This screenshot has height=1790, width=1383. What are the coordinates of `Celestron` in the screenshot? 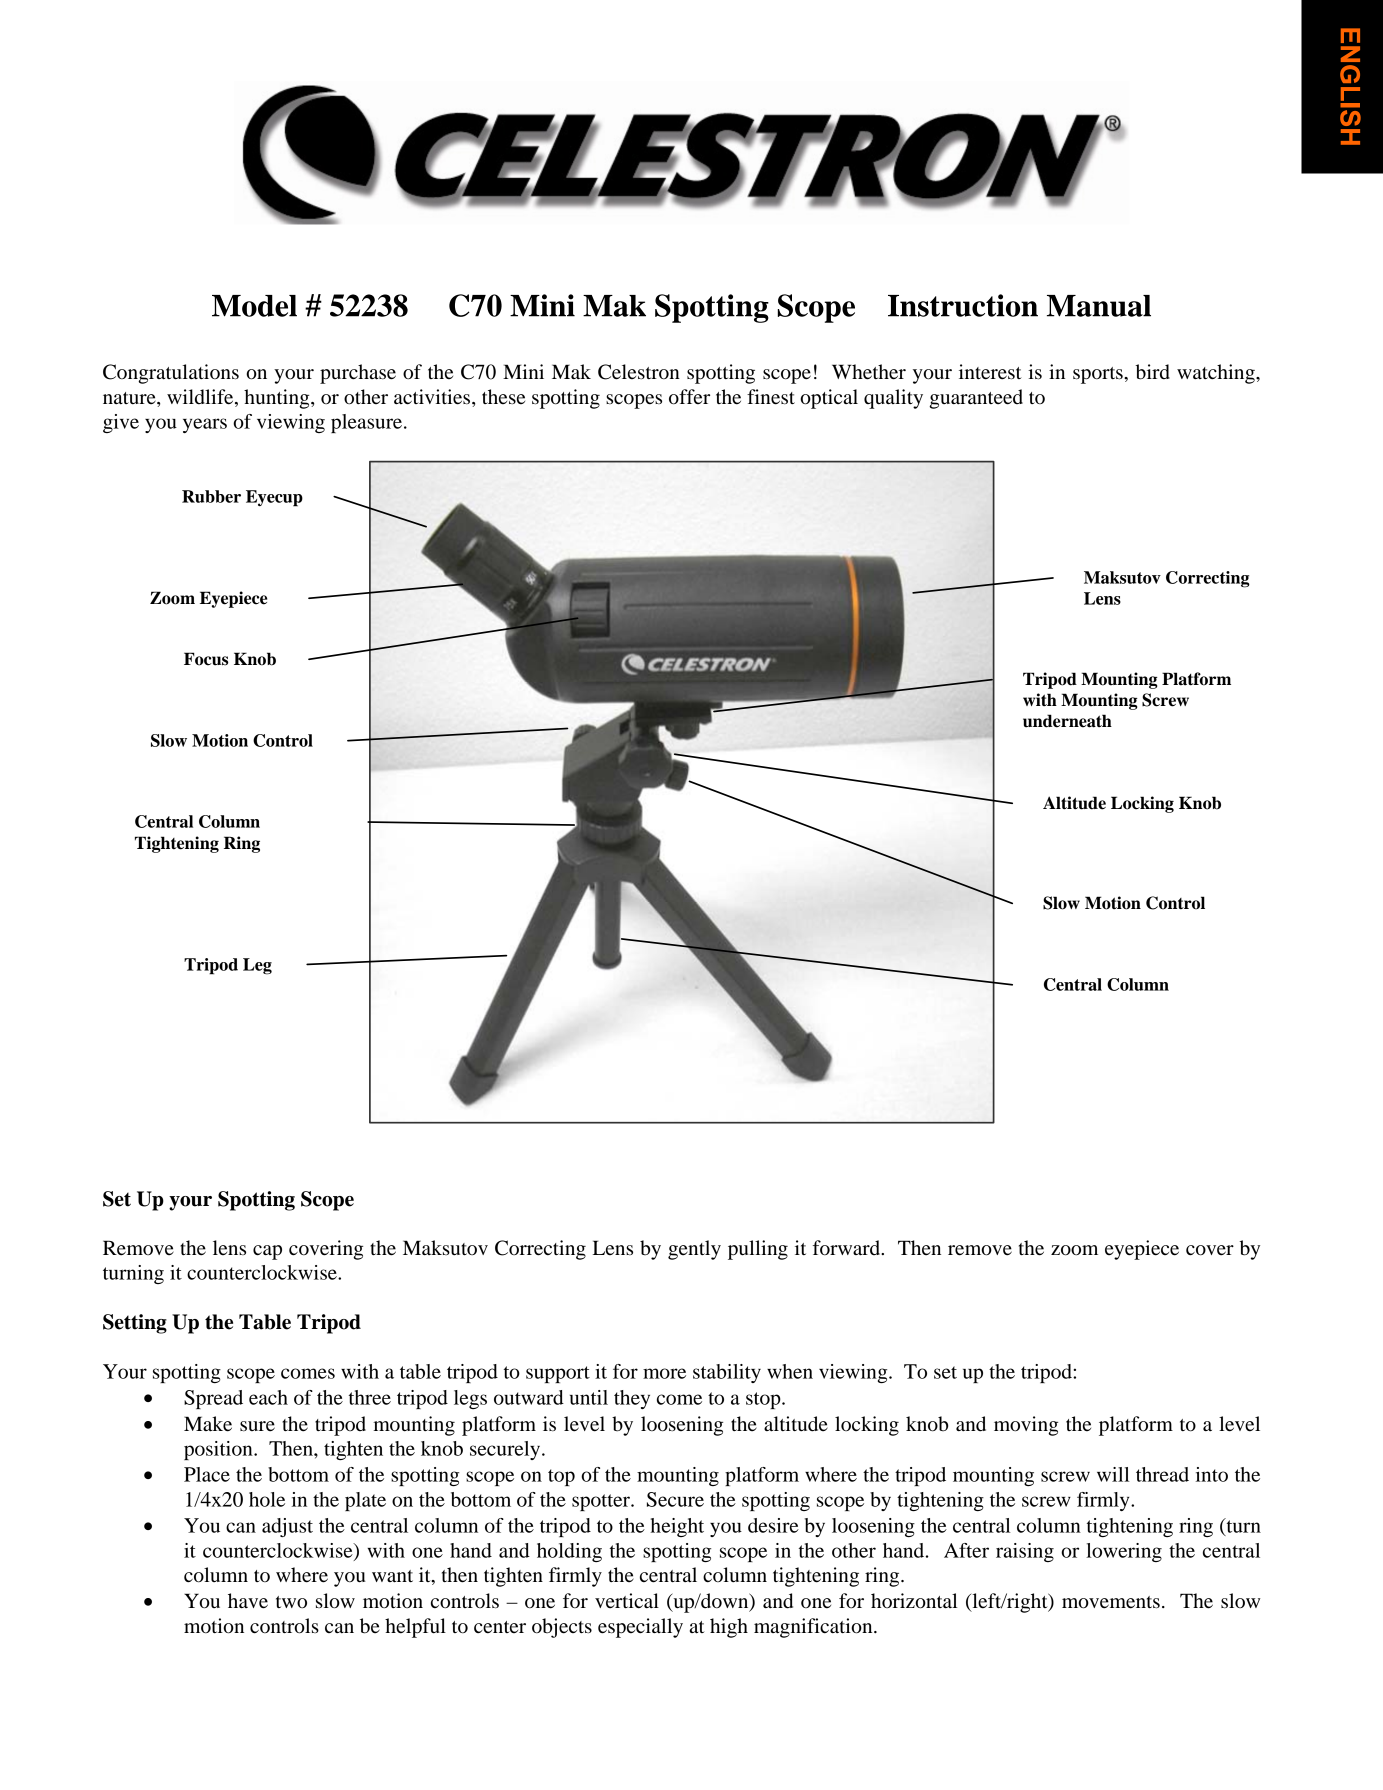 It's located at (639, 372).
